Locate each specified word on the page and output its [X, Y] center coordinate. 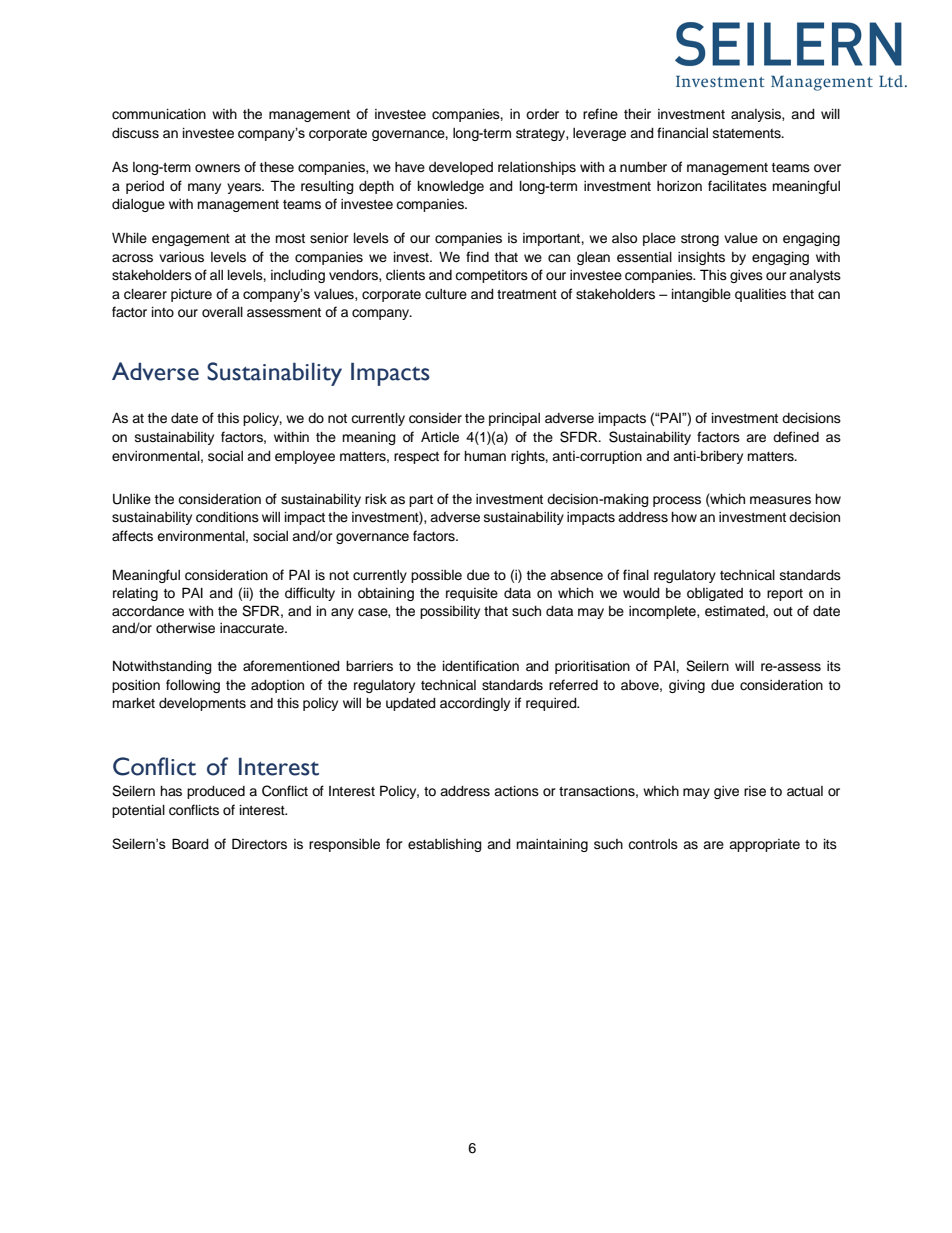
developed [461, 168]
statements [748, 134]
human [485, 456]
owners [217, 168]
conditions [227, 517]
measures [780, 500]
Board [190, 843]
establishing [445, 845]
